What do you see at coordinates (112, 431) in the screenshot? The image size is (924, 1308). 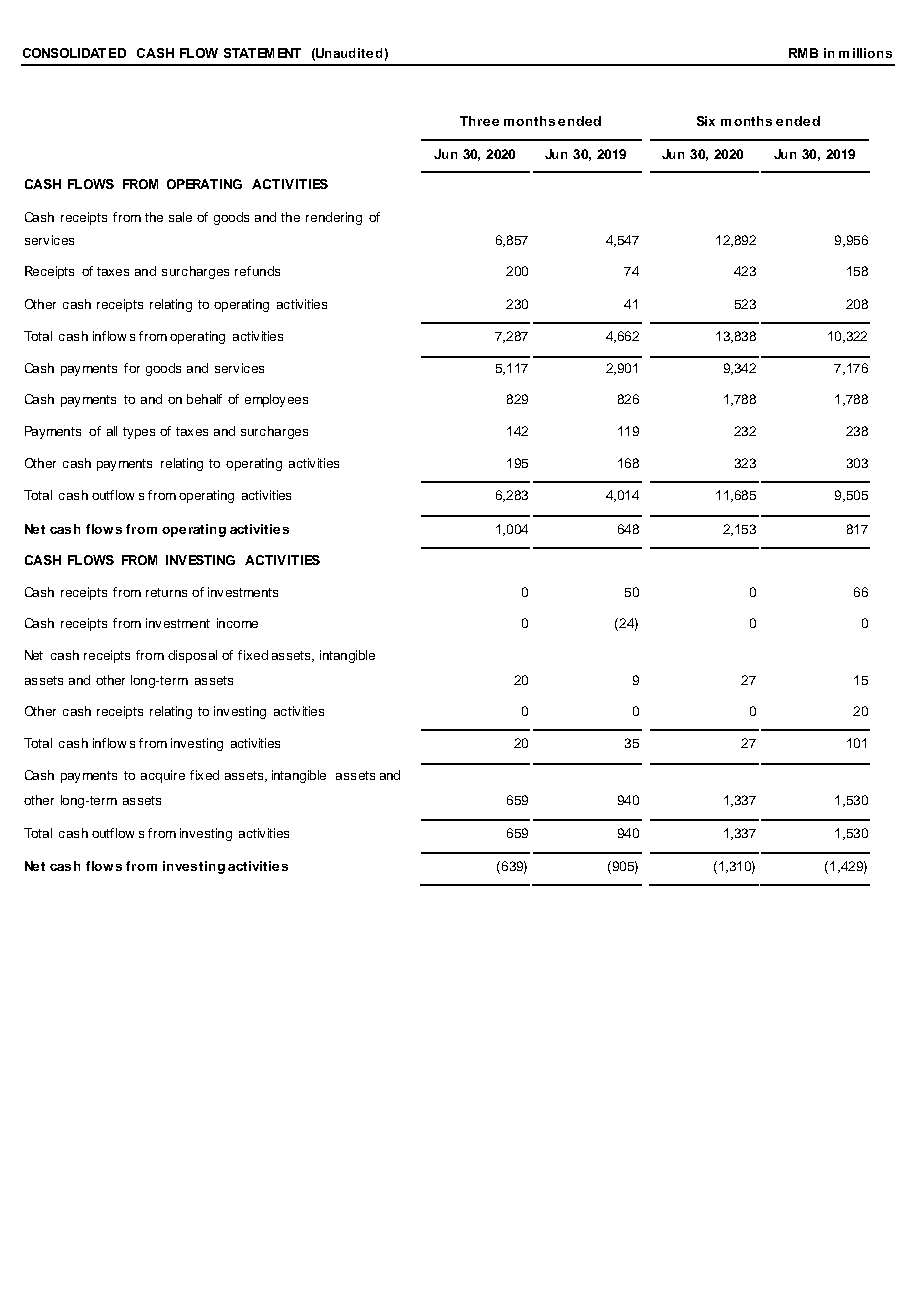 I see `all` at bounding box center [112, 431].
